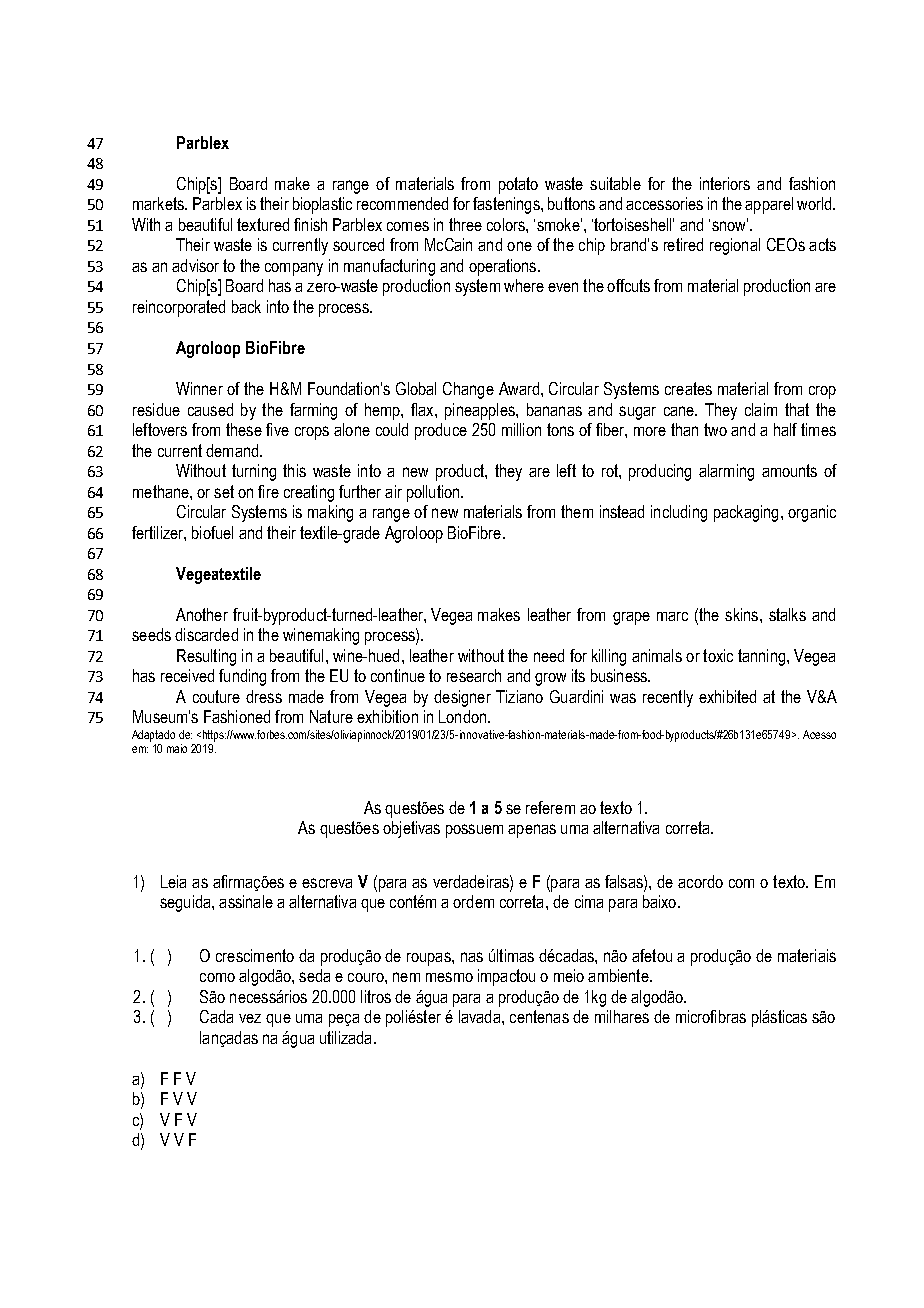 This image has width=924, height=1308. I want to click on vez, so click(250, 1018).
